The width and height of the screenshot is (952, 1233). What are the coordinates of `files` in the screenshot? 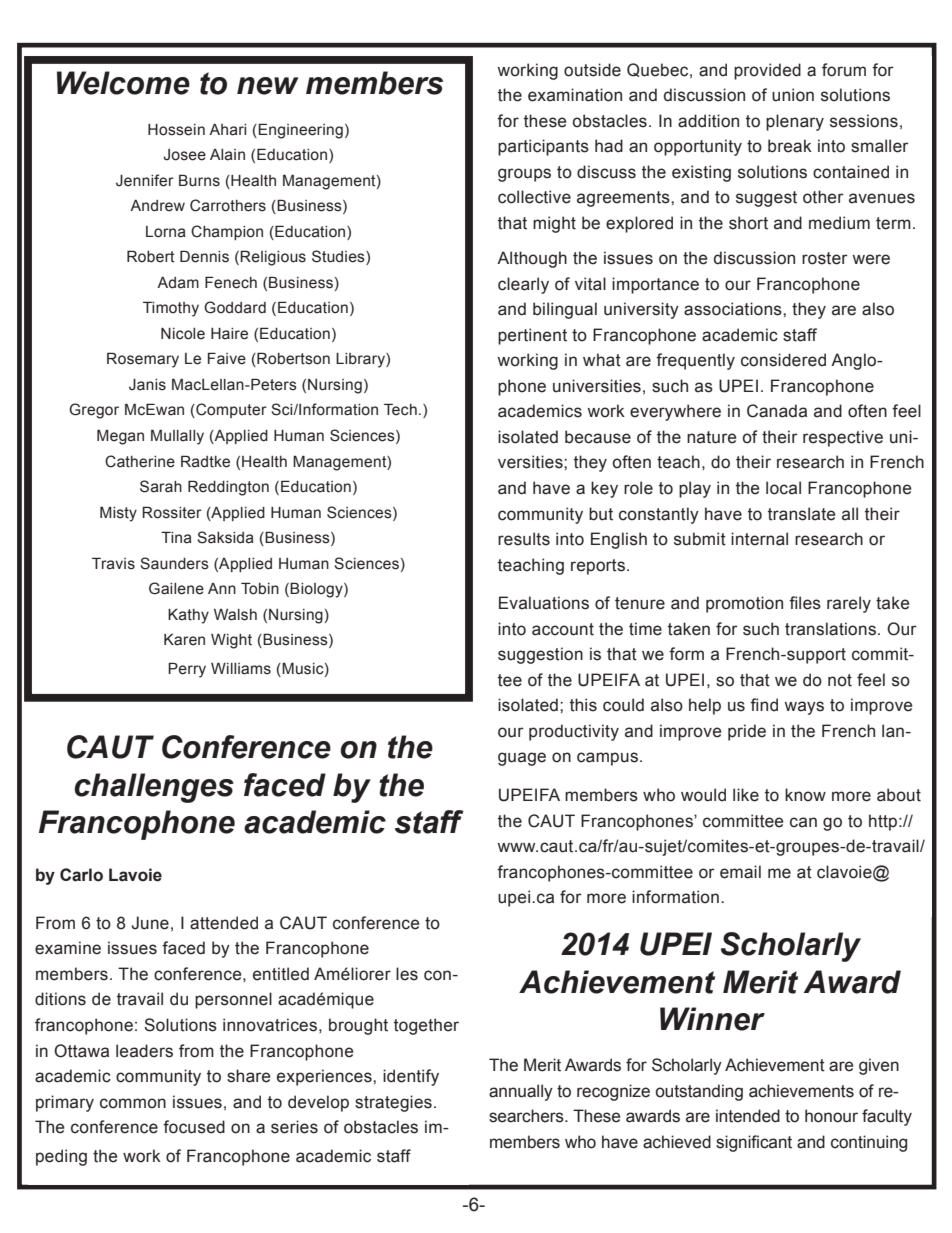 It's located at (805, 603).
